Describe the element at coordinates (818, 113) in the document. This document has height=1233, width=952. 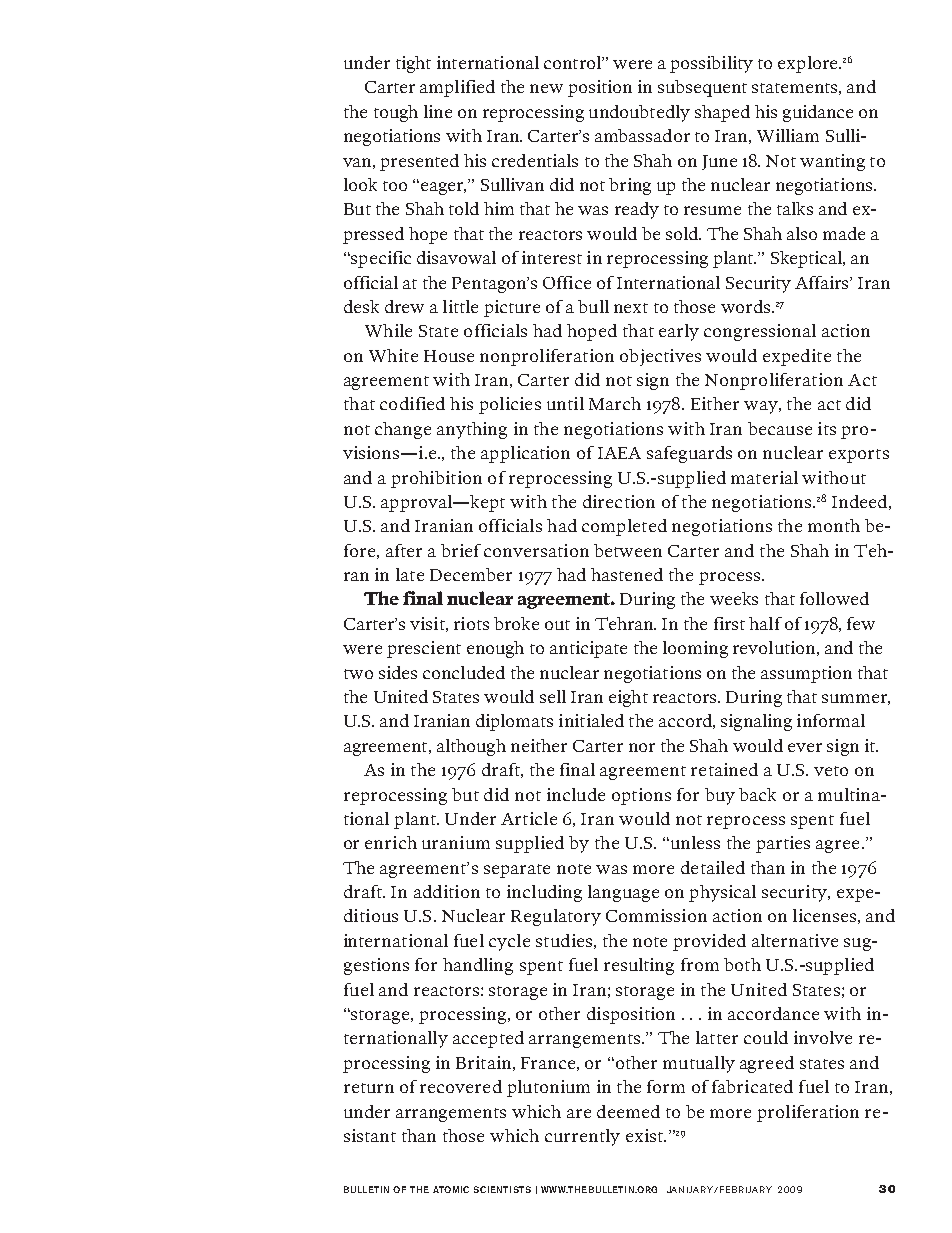
I see `guidance` at that location.
